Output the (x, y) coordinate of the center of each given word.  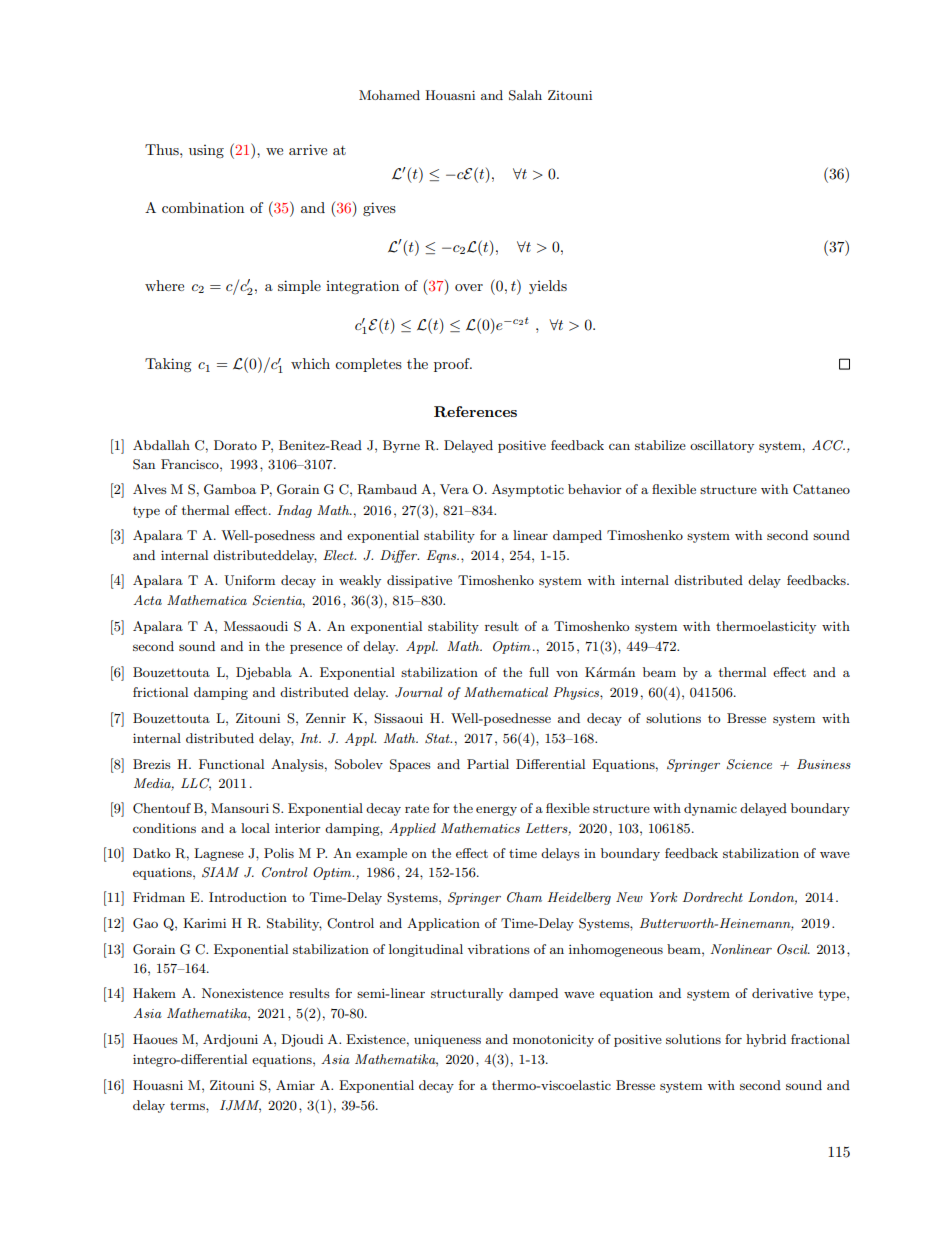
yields (548, 287)
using (206, 151)
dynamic (710, 809)
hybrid (766, 1040)
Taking (168, 365)
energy (496, 811)
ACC (828, 445)
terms (188, 1105)
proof (453, 365)
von (567, 673)
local (255, 828)
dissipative (419, 581)
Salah (525, 95)
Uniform (249, 580)
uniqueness (447, 1040)
